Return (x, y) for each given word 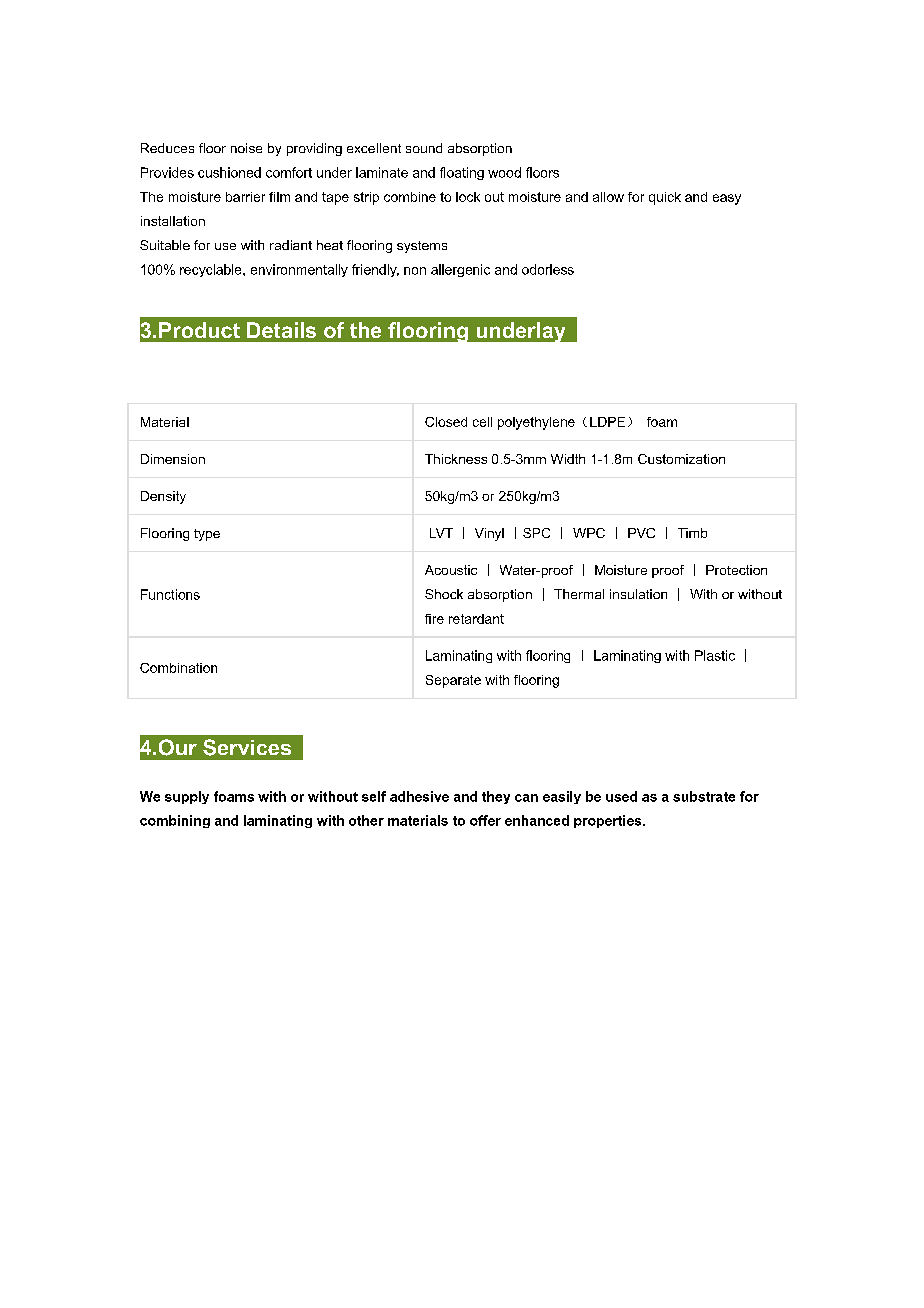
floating (462, 173)
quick (665, 198)
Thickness (456, 459)
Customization (681, 459)
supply (187, 797)
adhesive (419, 796)
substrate (704, 796)
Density (163, 497)
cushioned (229, 172)
